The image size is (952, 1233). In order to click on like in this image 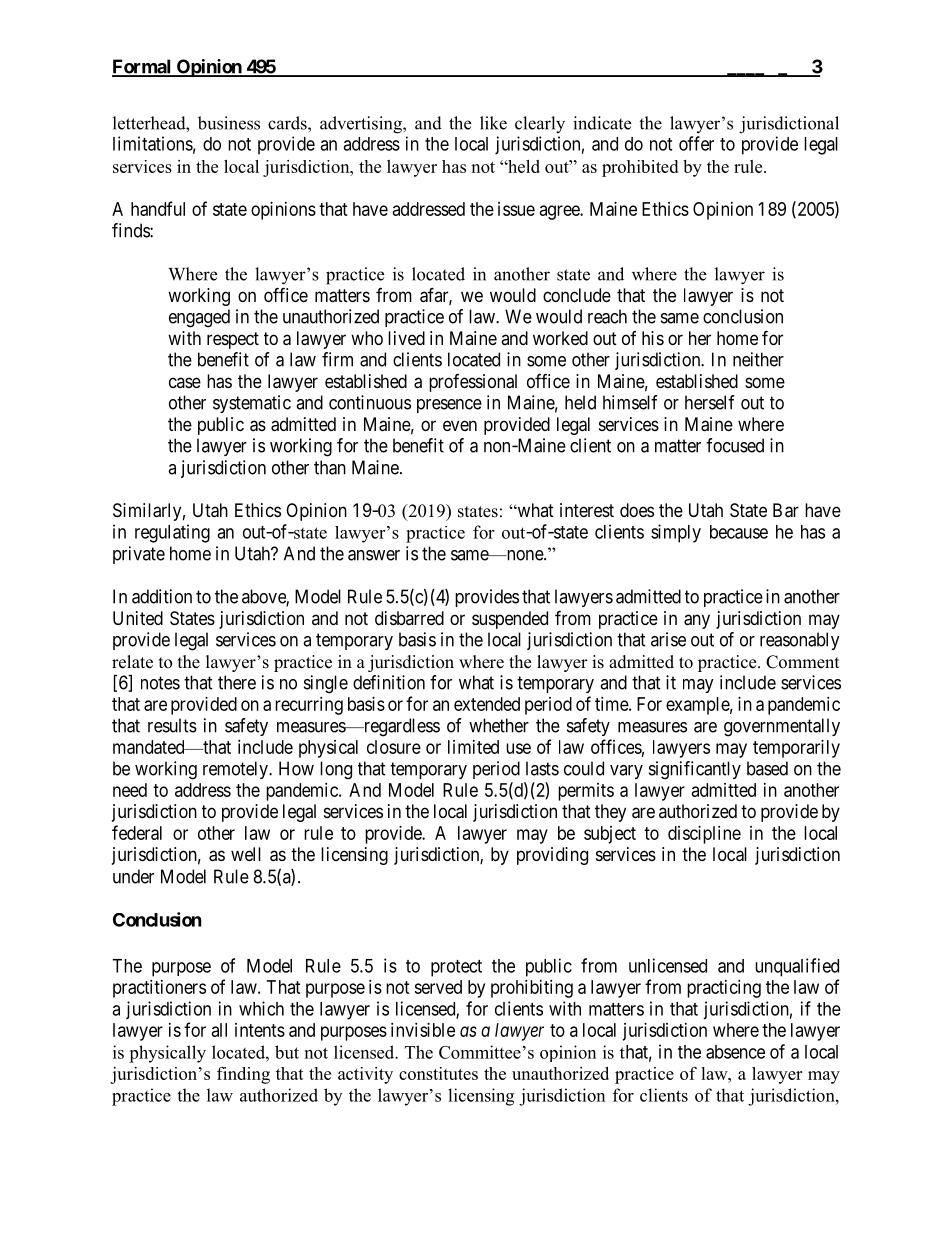, I will do `click(493, 123)`.
